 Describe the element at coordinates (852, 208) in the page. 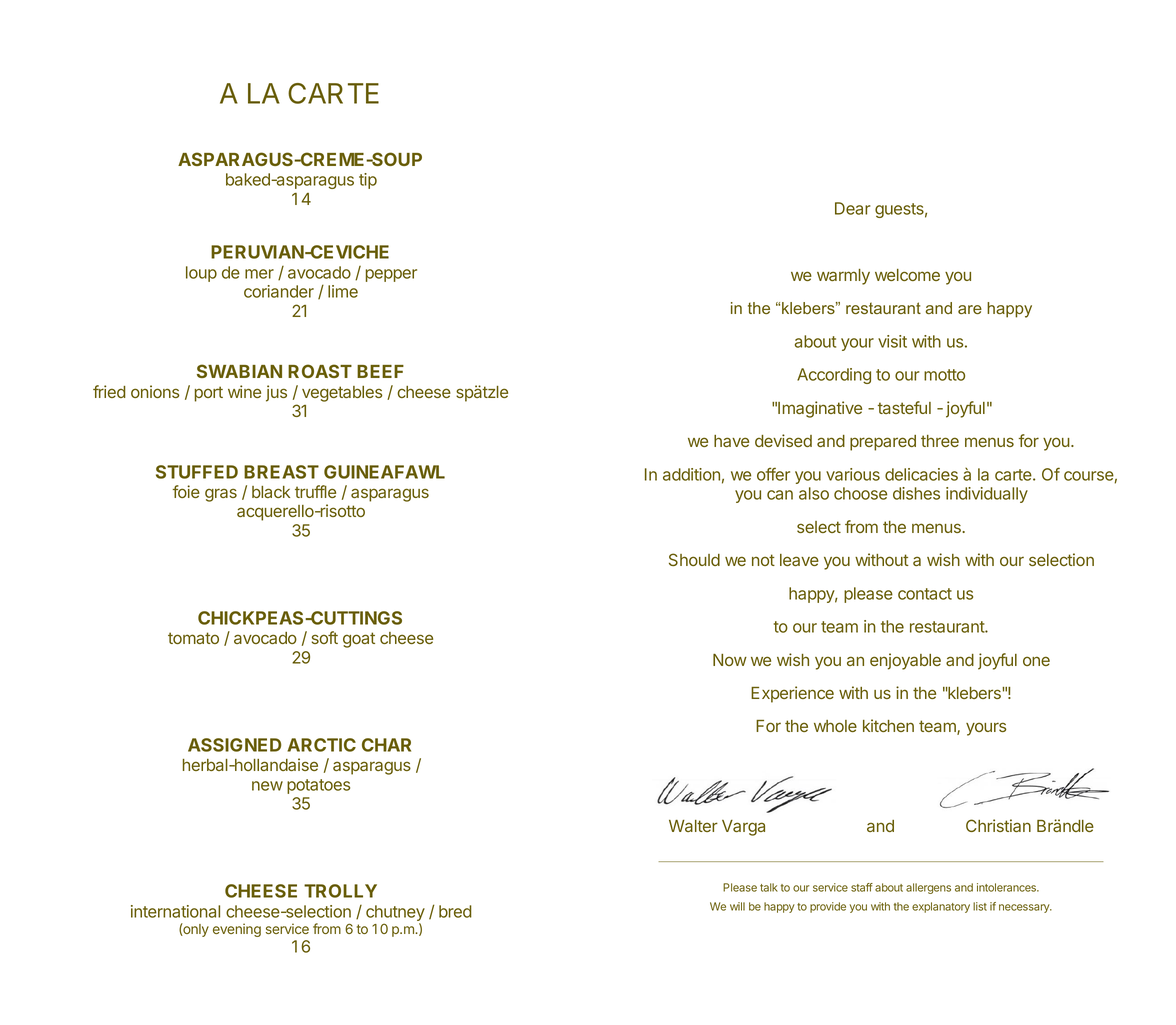

I see `Dear` at that location.
